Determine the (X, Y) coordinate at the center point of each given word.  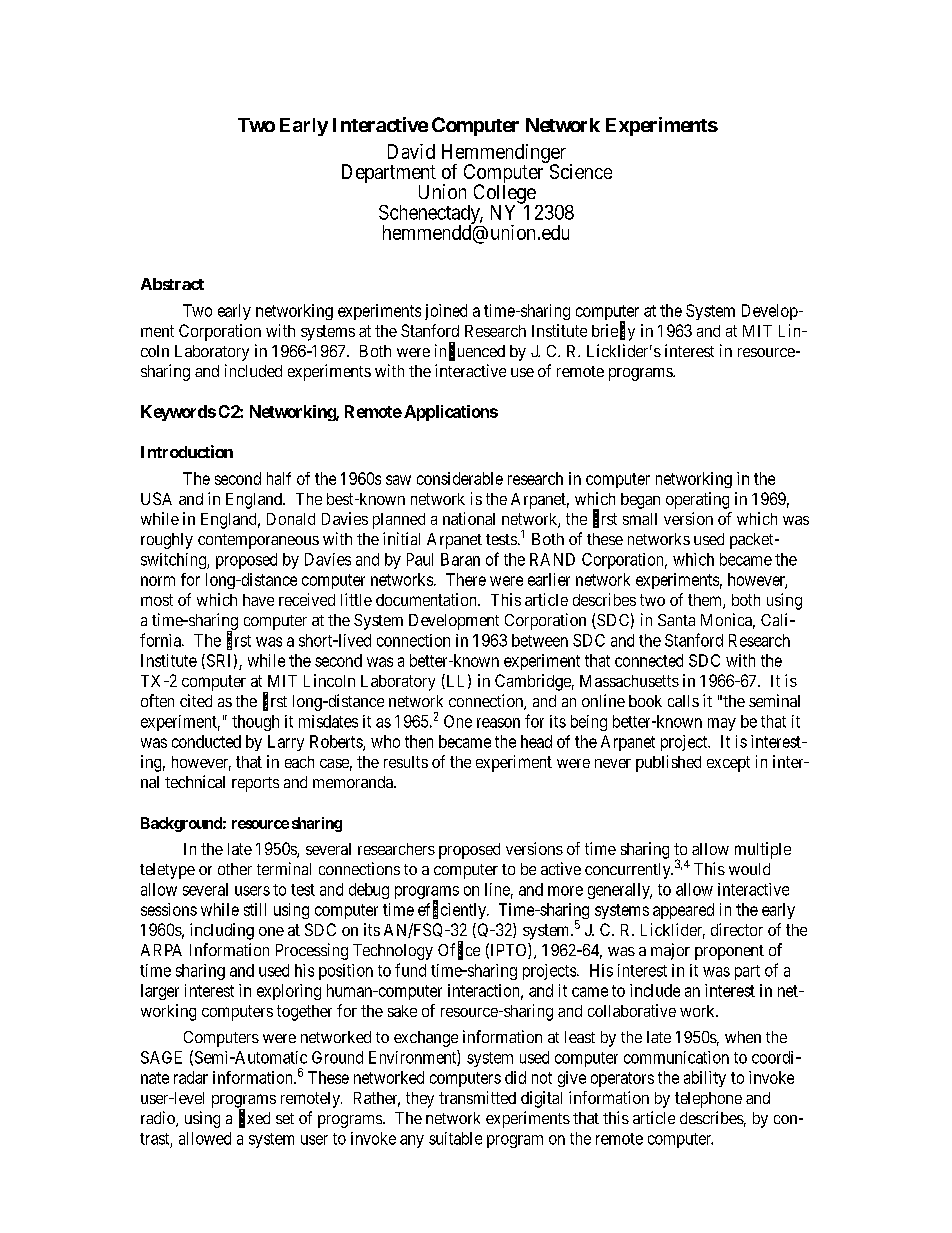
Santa (676, 620)
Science (581, 171)
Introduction (187, 451)
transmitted (477, 1097)
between (540, 640)
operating (697, 500)
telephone (708, 1100)
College (505, 195)
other (235, 869)
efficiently (453, 910)
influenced (470, 351)
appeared (683, 911)
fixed (254, 1118)
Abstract (172, 284)
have (258, 600)
